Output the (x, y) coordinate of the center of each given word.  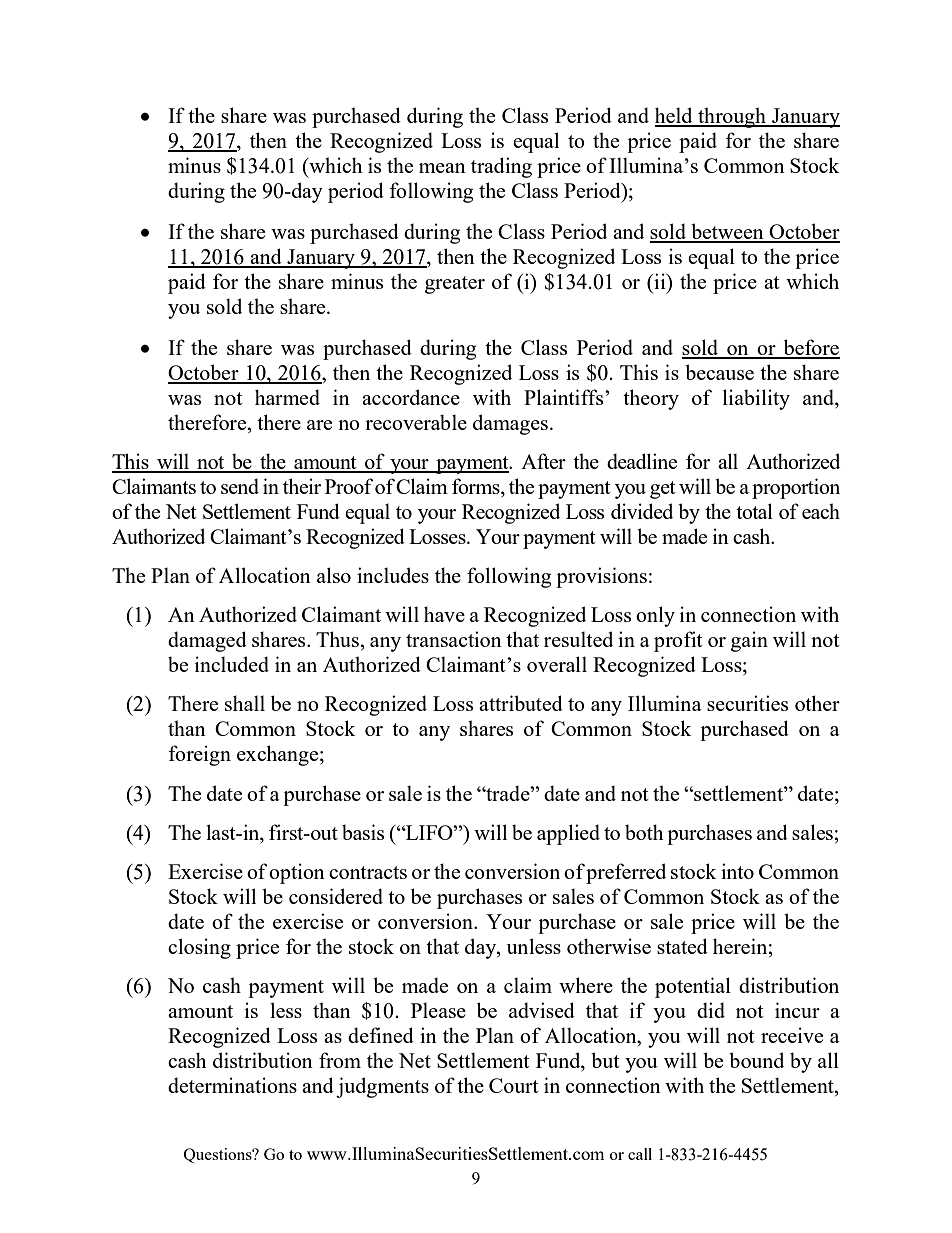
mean (442, 168)
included (232, 664)
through (732, 117)
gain (749, 641)
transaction (454, 639)
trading (501, 167)
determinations (232, 1085)
